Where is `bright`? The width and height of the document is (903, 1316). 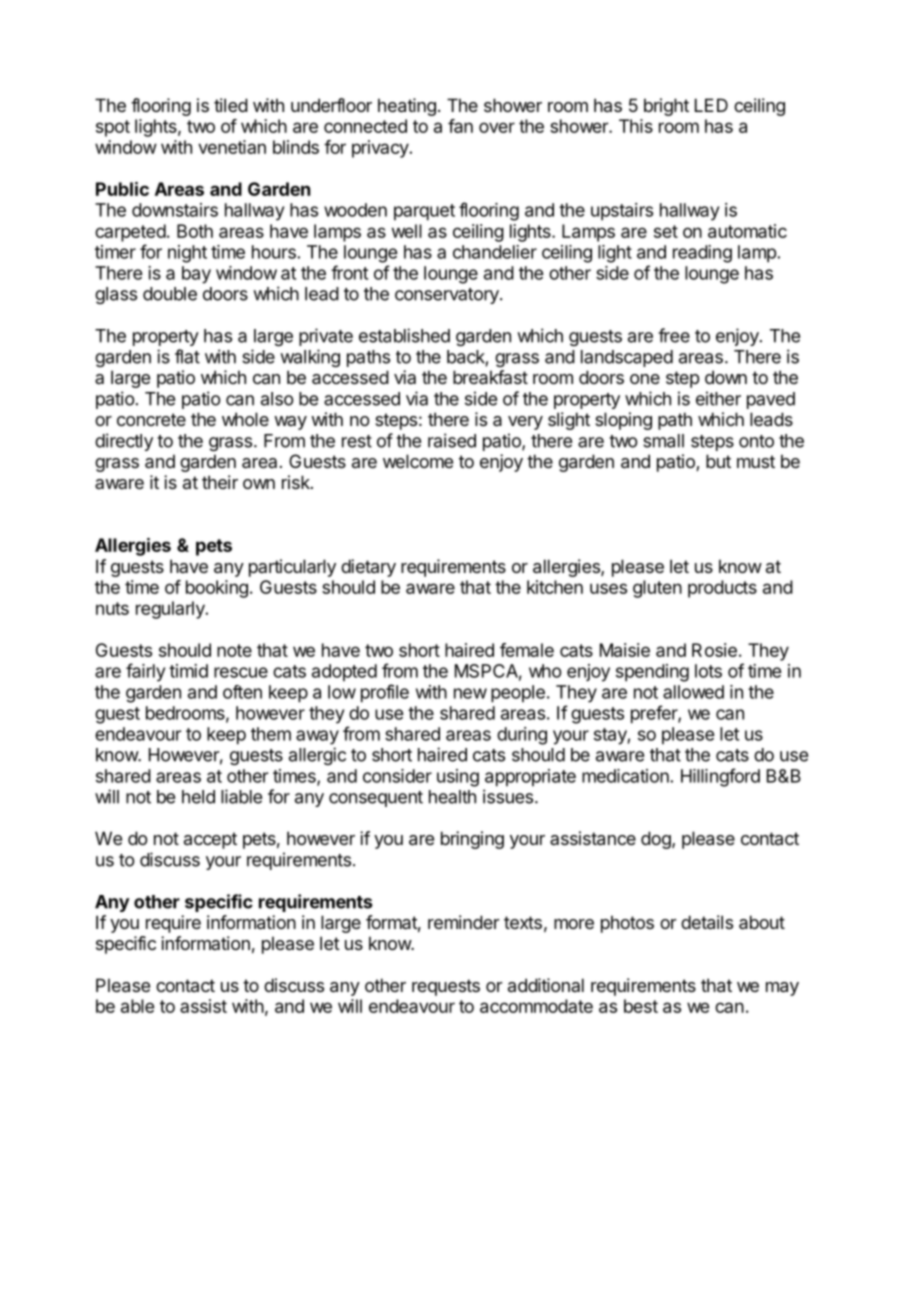 bright is located at coordinates (666, 107).
